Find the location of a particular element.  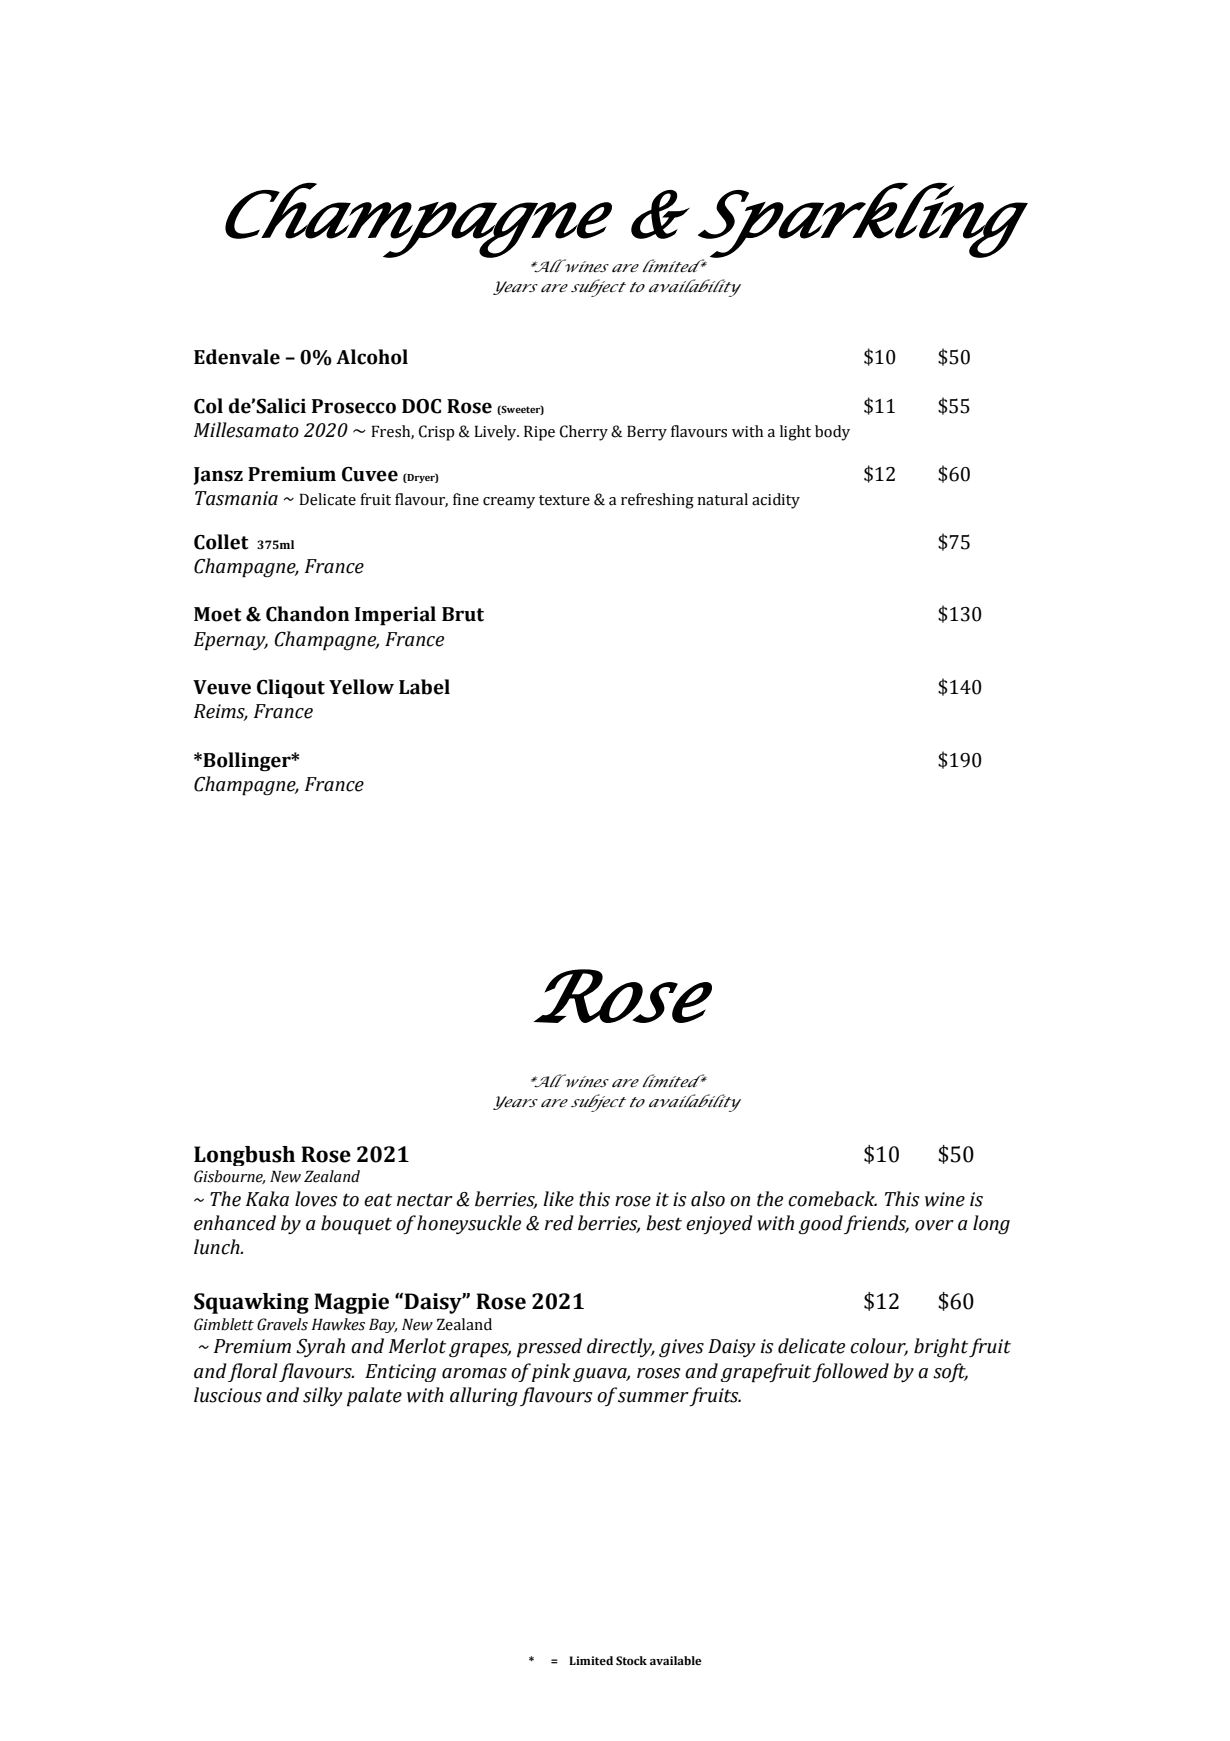

loves is located at coordinates (316, 1199).
